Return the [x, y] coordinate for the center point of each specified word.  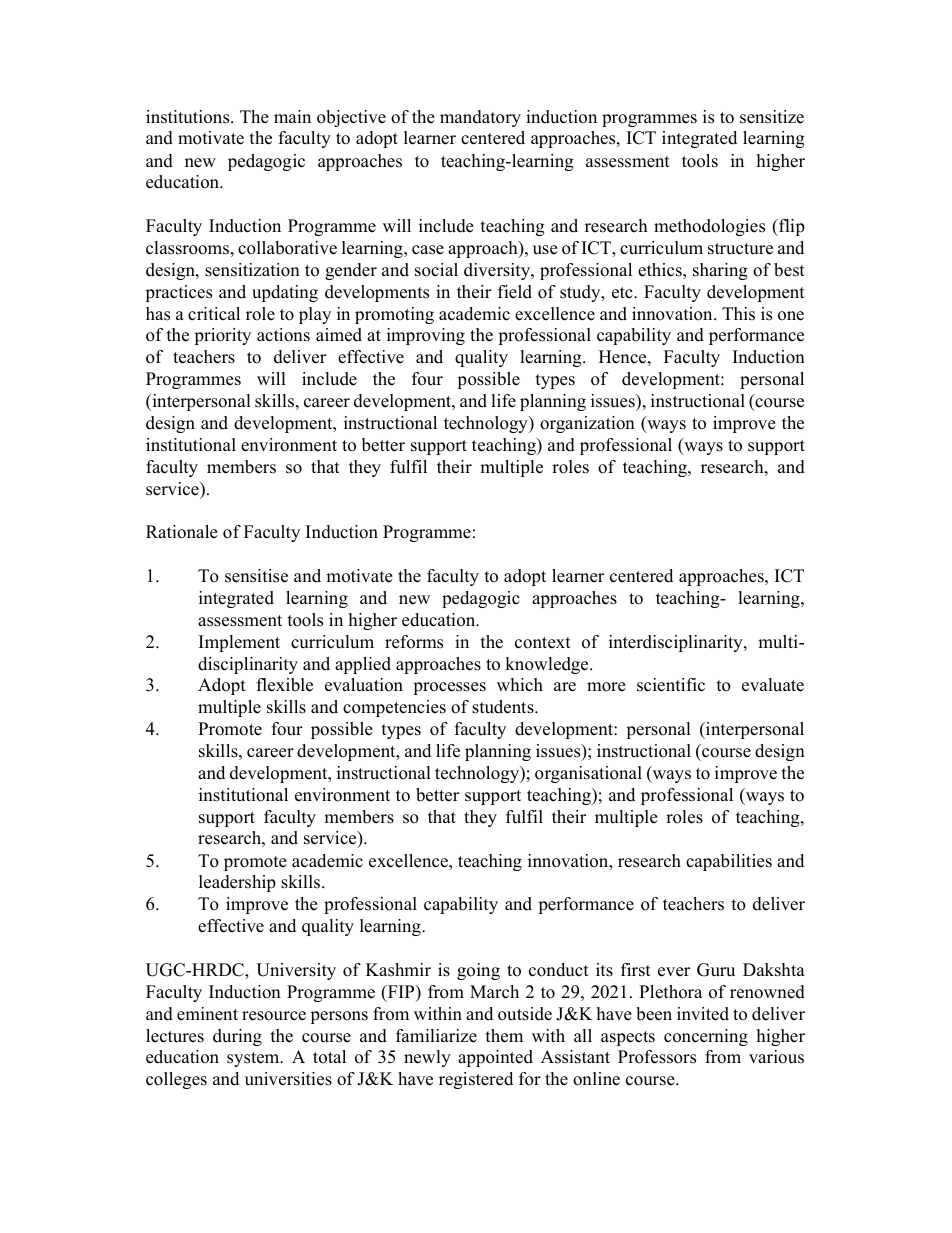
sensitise [256, 576]
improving [426, 336]
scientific [671, 685]
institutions [189, 117]
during [237, 1037]
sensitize [772, 117]
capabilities [729, 862]
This [738, 314]
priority [223, 336]
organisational [588, 774]
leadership [237, 883]
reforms [414, 642]
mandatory [480, 118]
